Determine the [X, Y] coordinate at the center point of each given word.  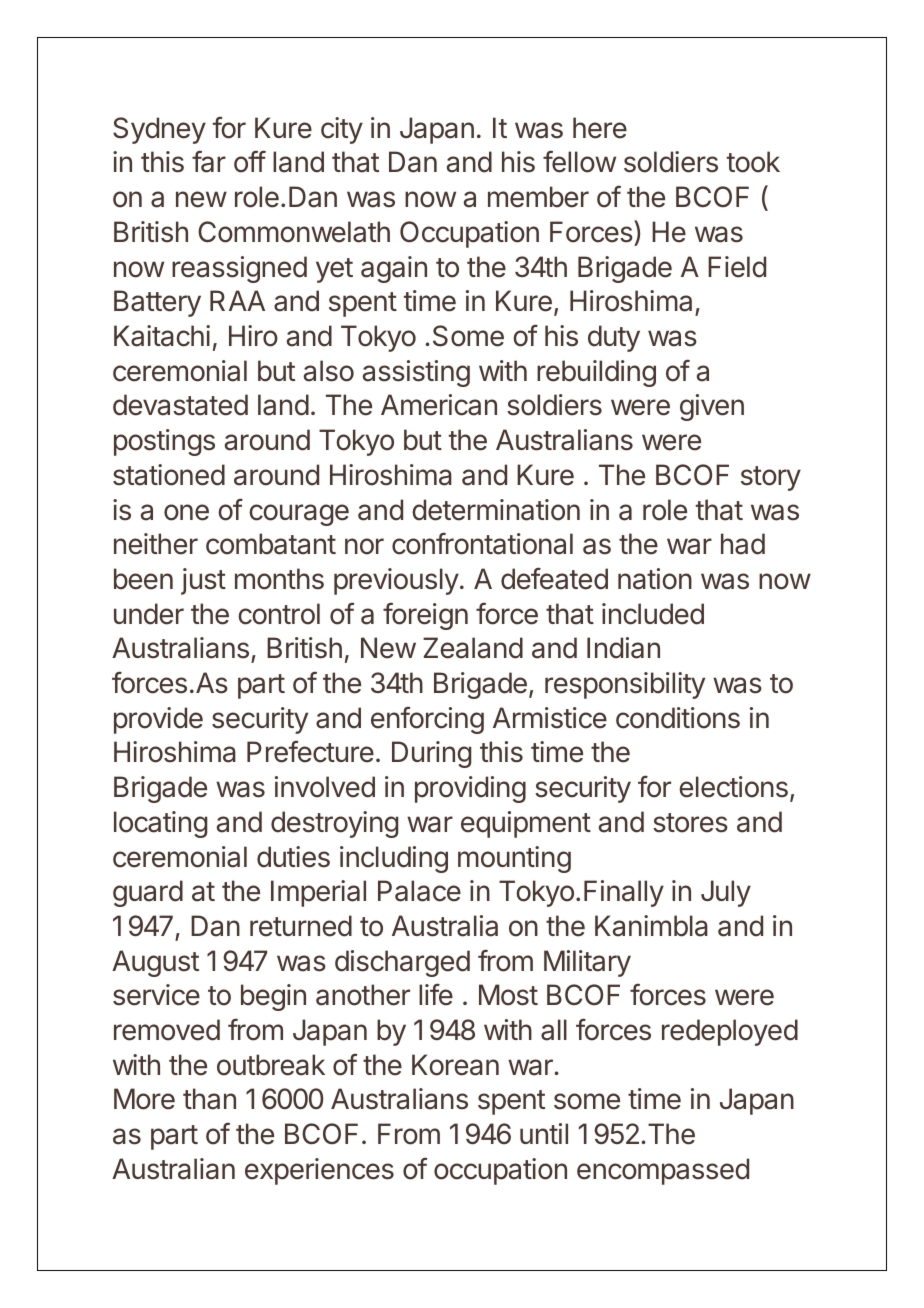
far [209, 162]
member [538, 197]
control [279, 614]
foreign [425, 616]
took [753, 162]
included [653, 614]
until [544, 1133]
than [209, 1099]
